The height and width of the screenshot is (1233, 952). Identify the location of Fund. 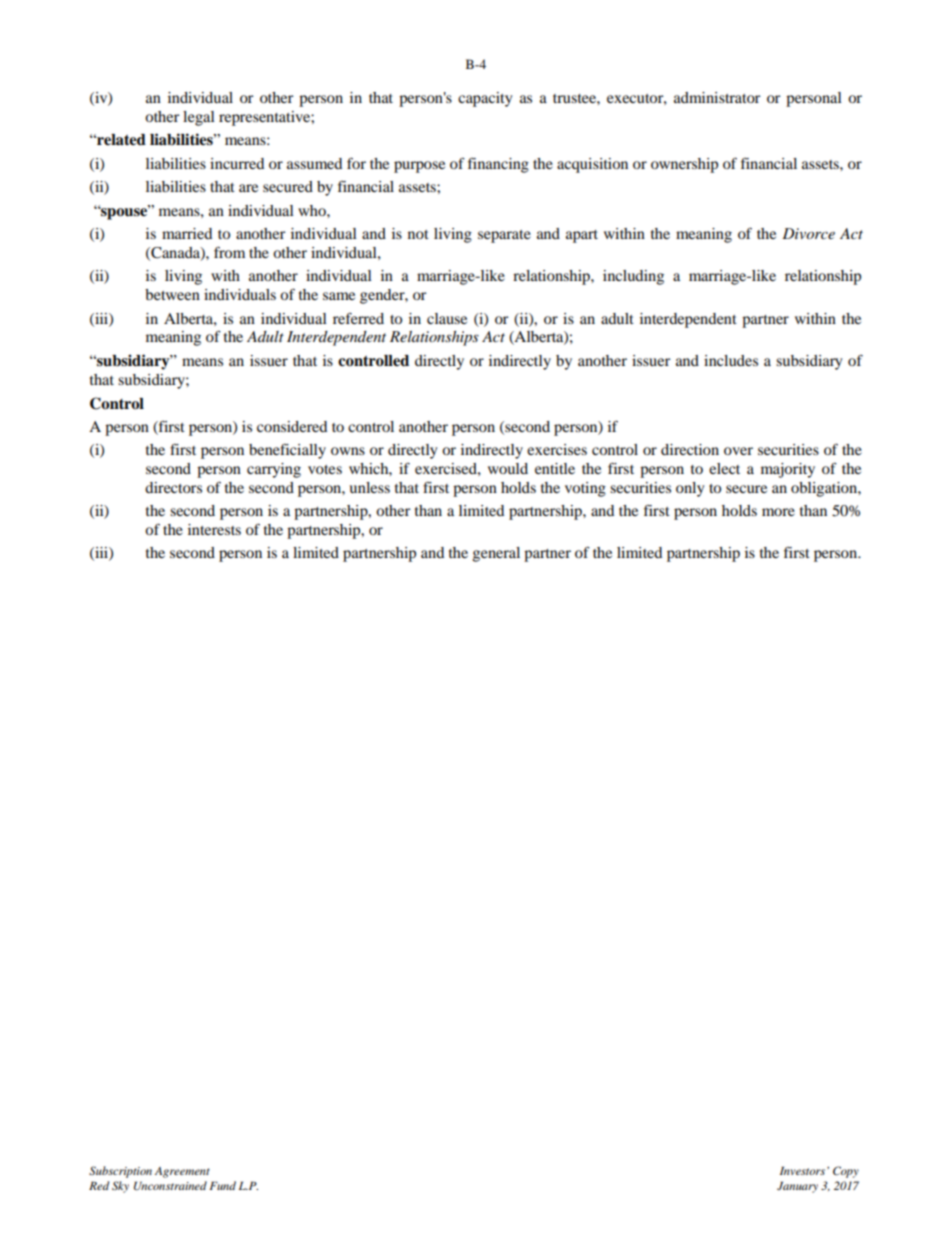
(222, 1185).
